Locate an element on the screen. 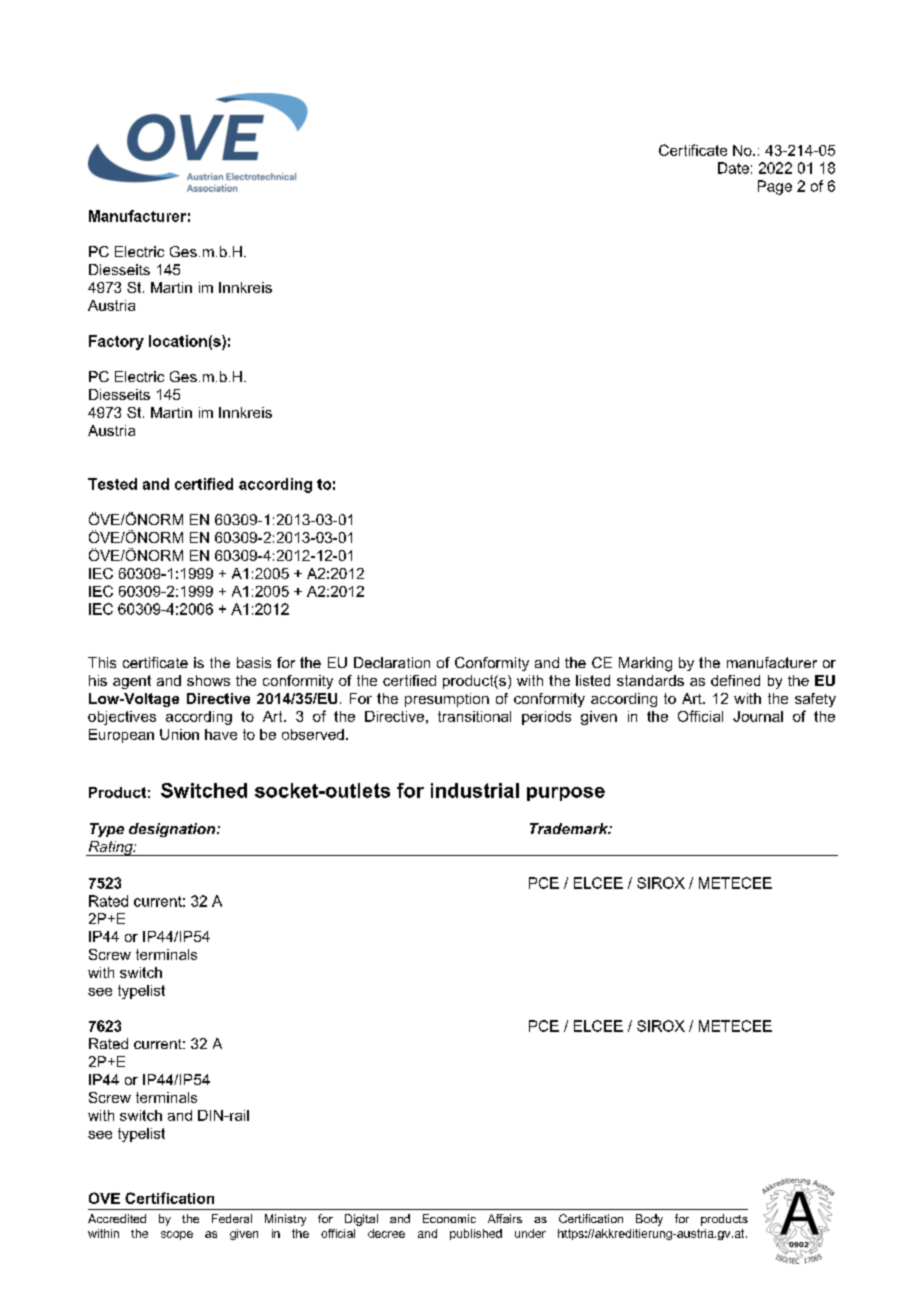  Body is located at coordinates (649, 1220).
